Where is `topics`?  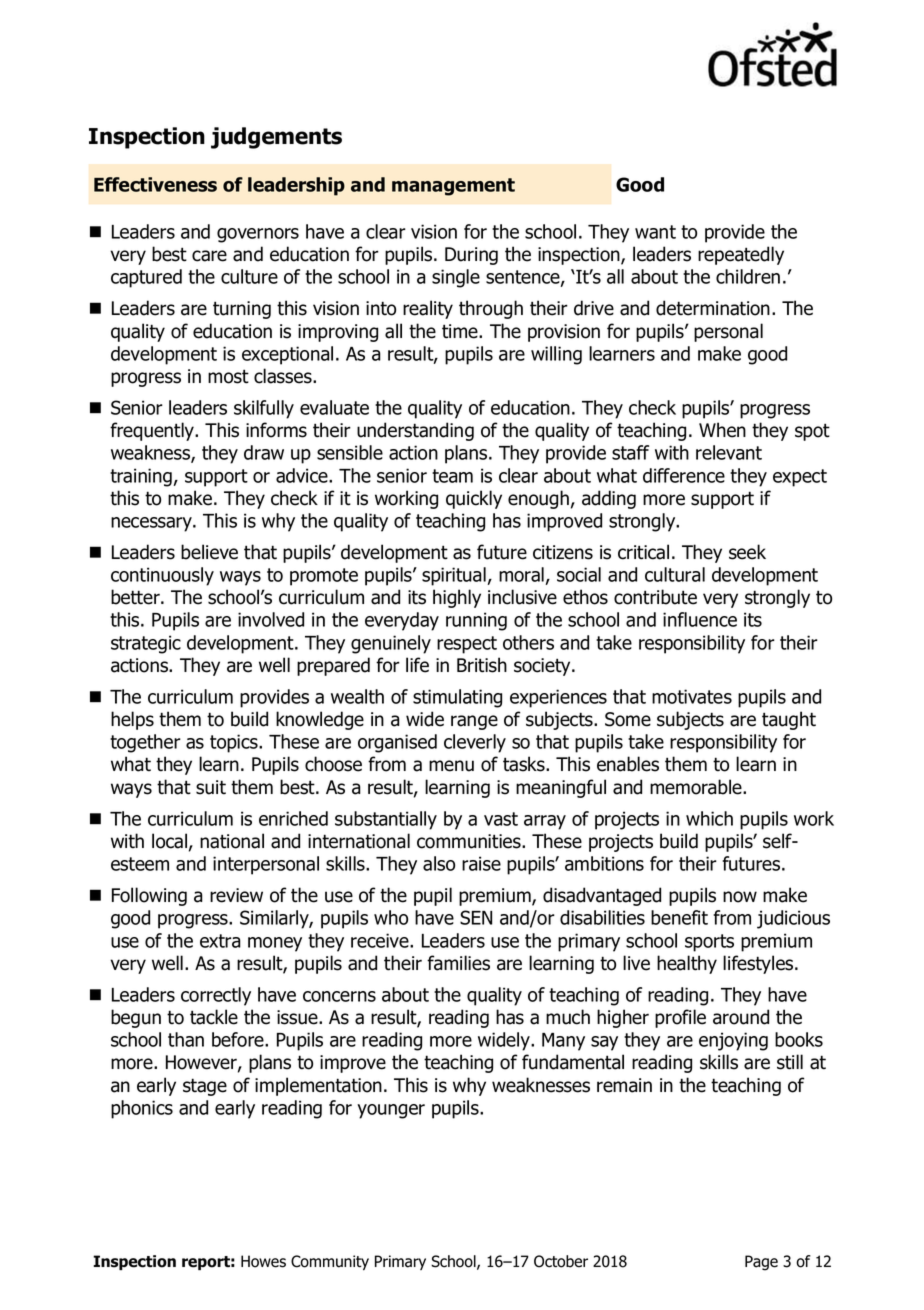
topics is located at coordinates (235, 743).
